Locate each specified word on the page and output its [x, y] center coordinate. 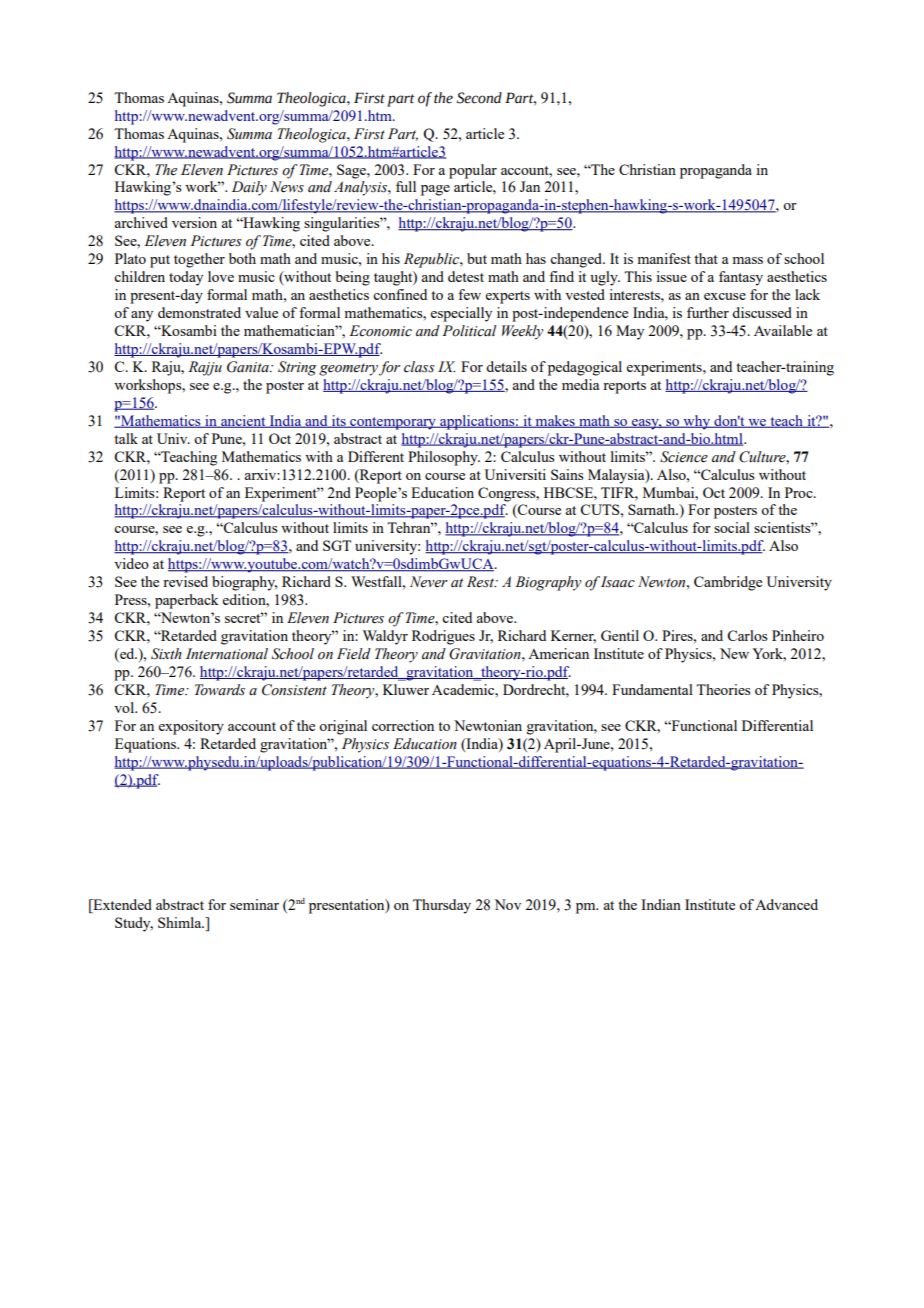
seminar [254, 904]
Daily [249, 188]
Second [479, 98]
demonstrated [199, 312]
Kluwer [406, 689]
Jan [530, 186]
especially [461, 314]
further [708, 312]
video [131, 563]
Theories [723, 689]
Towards [220, 690]
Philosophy [444, 458]
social [732, 527]
